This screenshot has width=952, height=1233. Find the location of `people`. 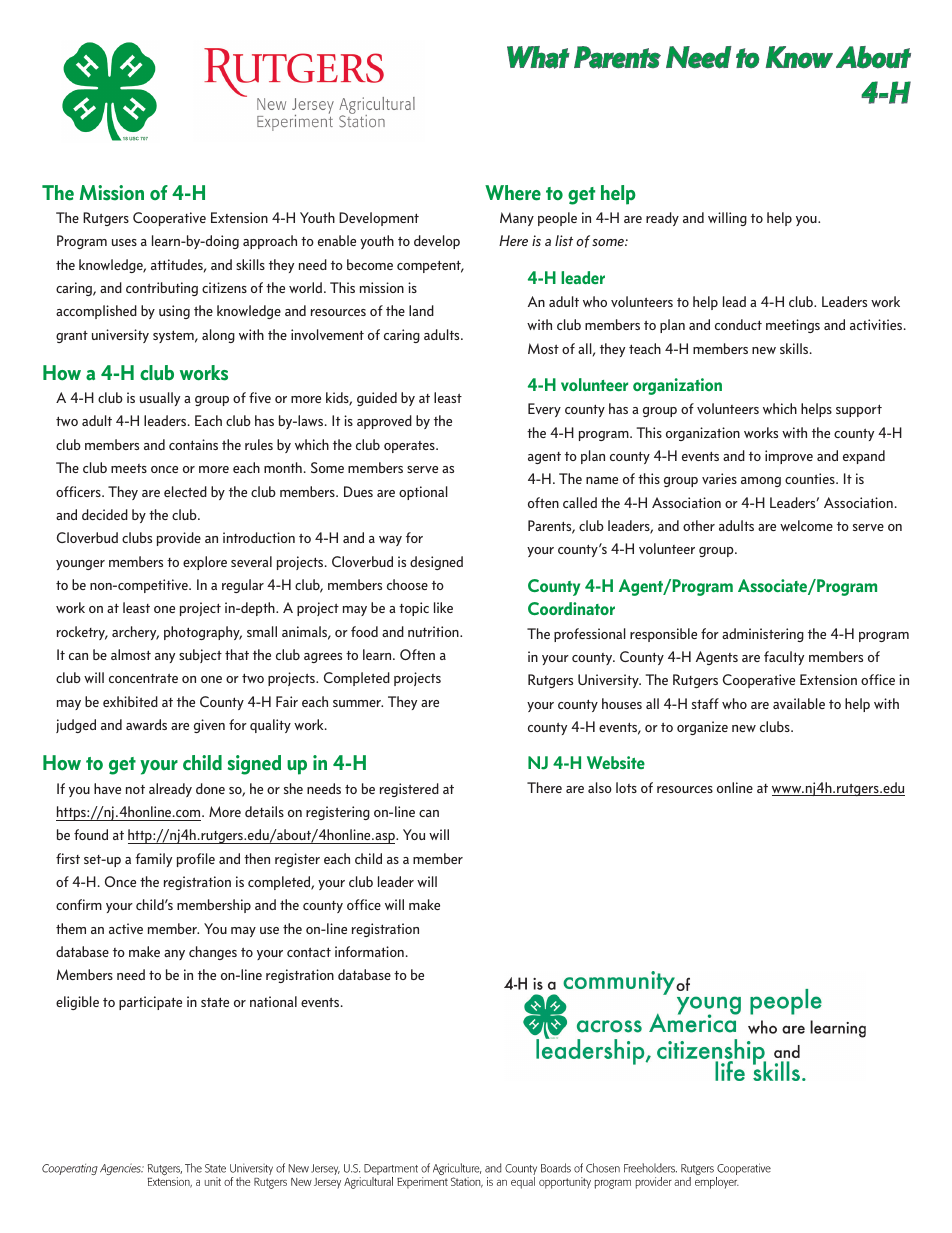

people is located at coordinates (557, 219).
